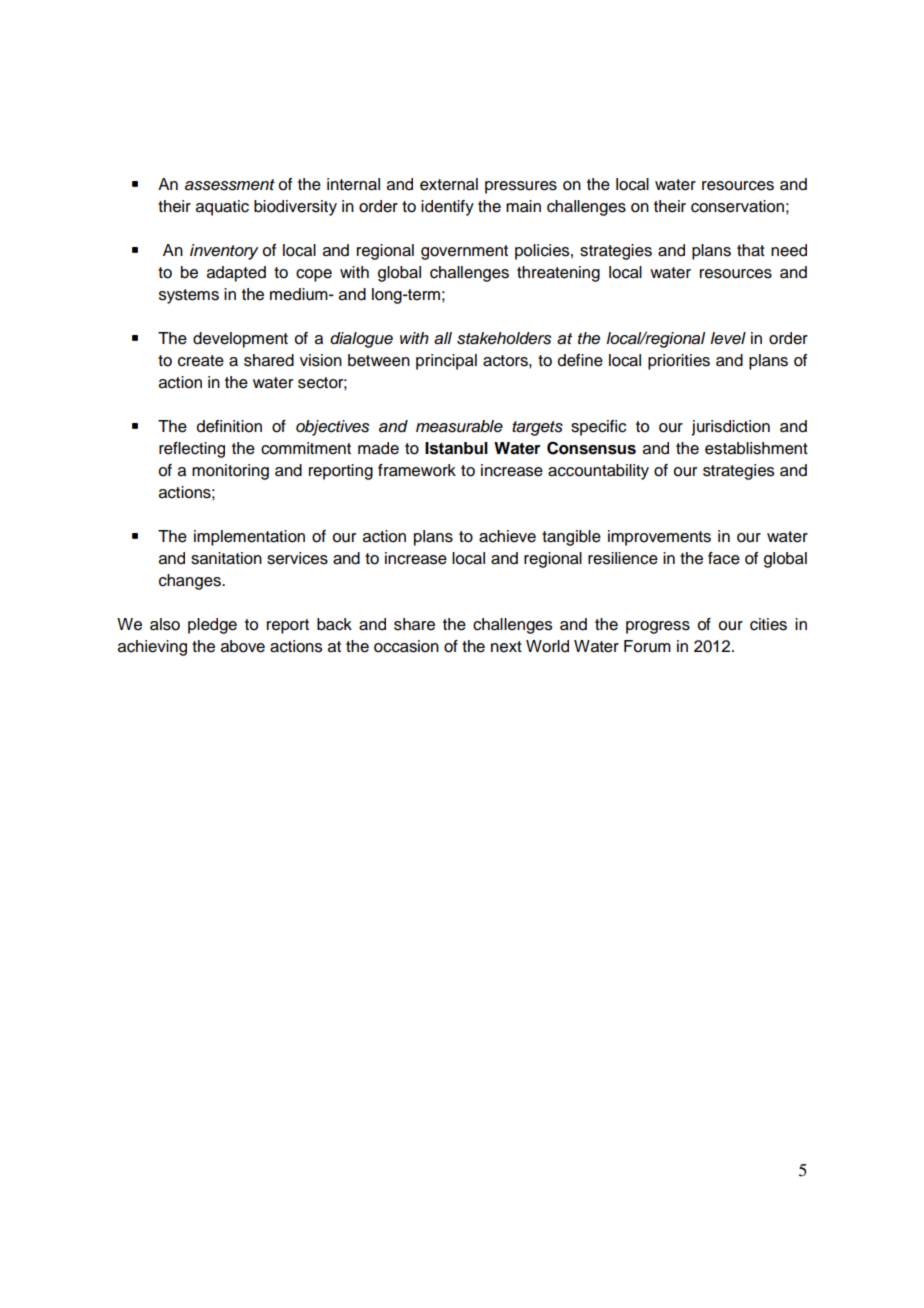 The image size is (924, 1308). What do you see at coordinates (506, 647) in the screenshot?
I see `next` at bounding box center [506, 647].
